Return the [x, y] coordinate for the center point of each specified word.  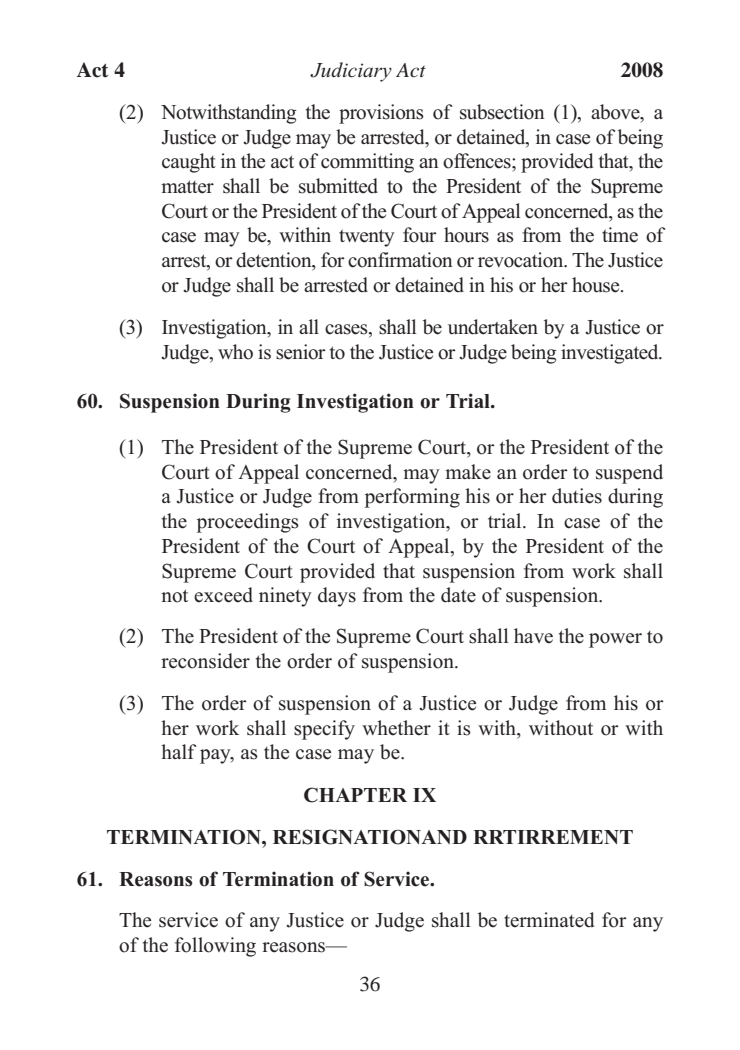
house [597, 285]
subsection [502, 112]
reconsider [205, 661]
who [235, 352]
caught [189, 163]
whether [396, 728]
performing [412, 498]
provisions [381, 114]
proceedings [248, 523]
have [533, 636]
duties [577, 496]
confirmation [400, 260]
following [215, 947]
